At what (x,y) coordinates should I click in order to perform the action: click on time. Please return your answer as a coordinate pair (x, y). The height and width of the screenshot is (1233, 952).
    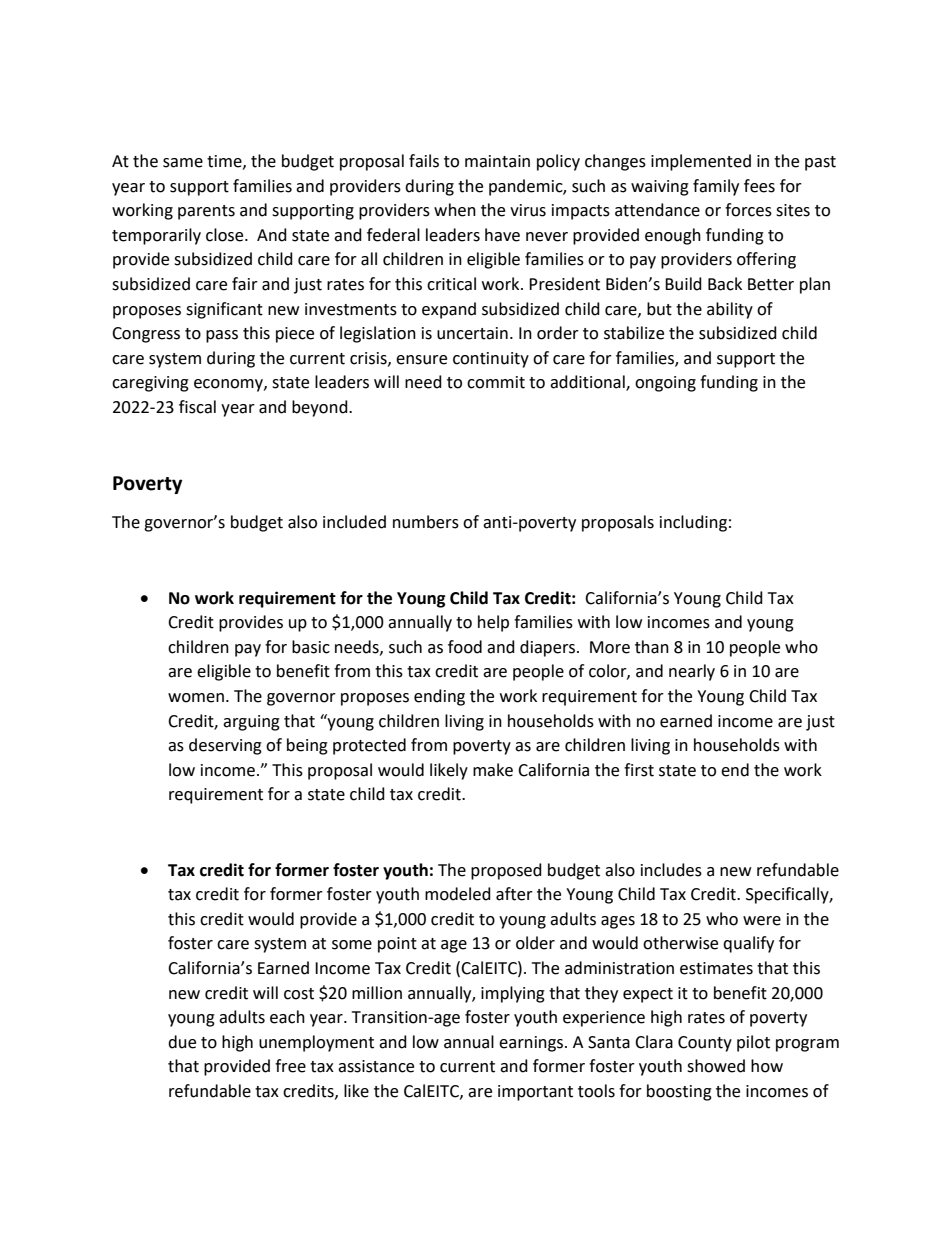
    Looking at the image, I should click on (225, 162).
